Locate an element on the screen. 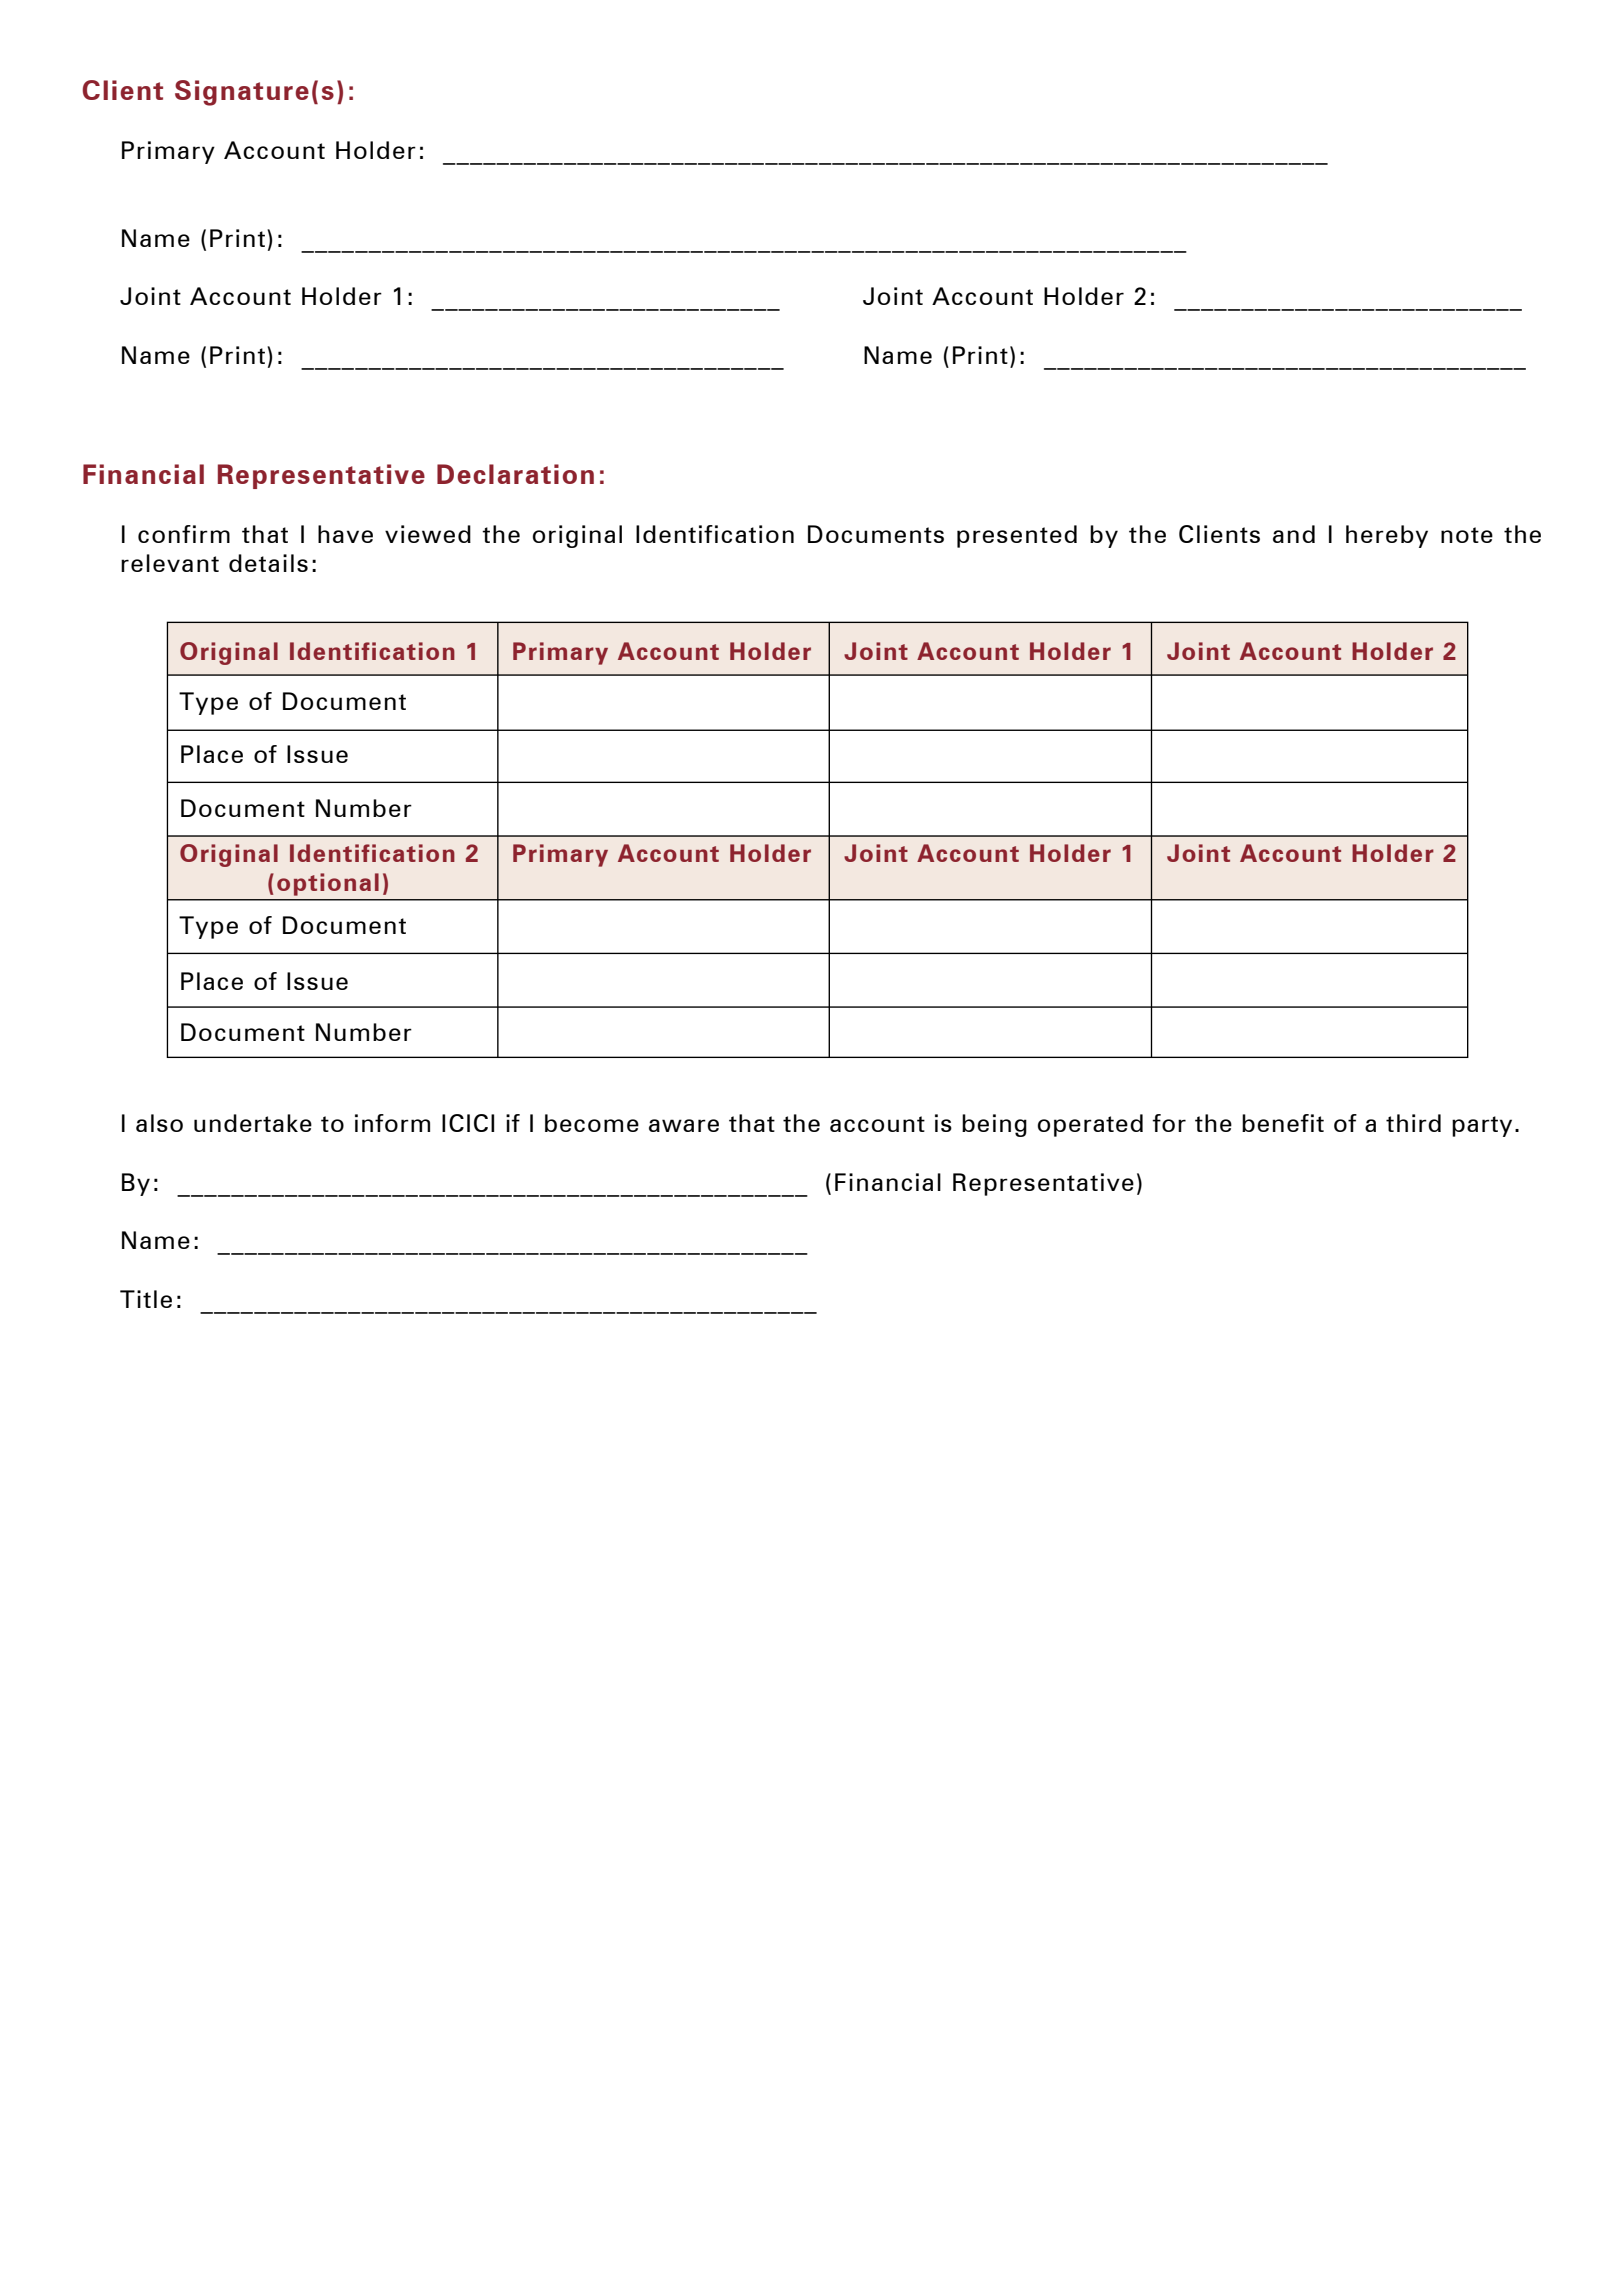 The image size is (1614, 2283). presented is located at coordinates (1017, 536).
